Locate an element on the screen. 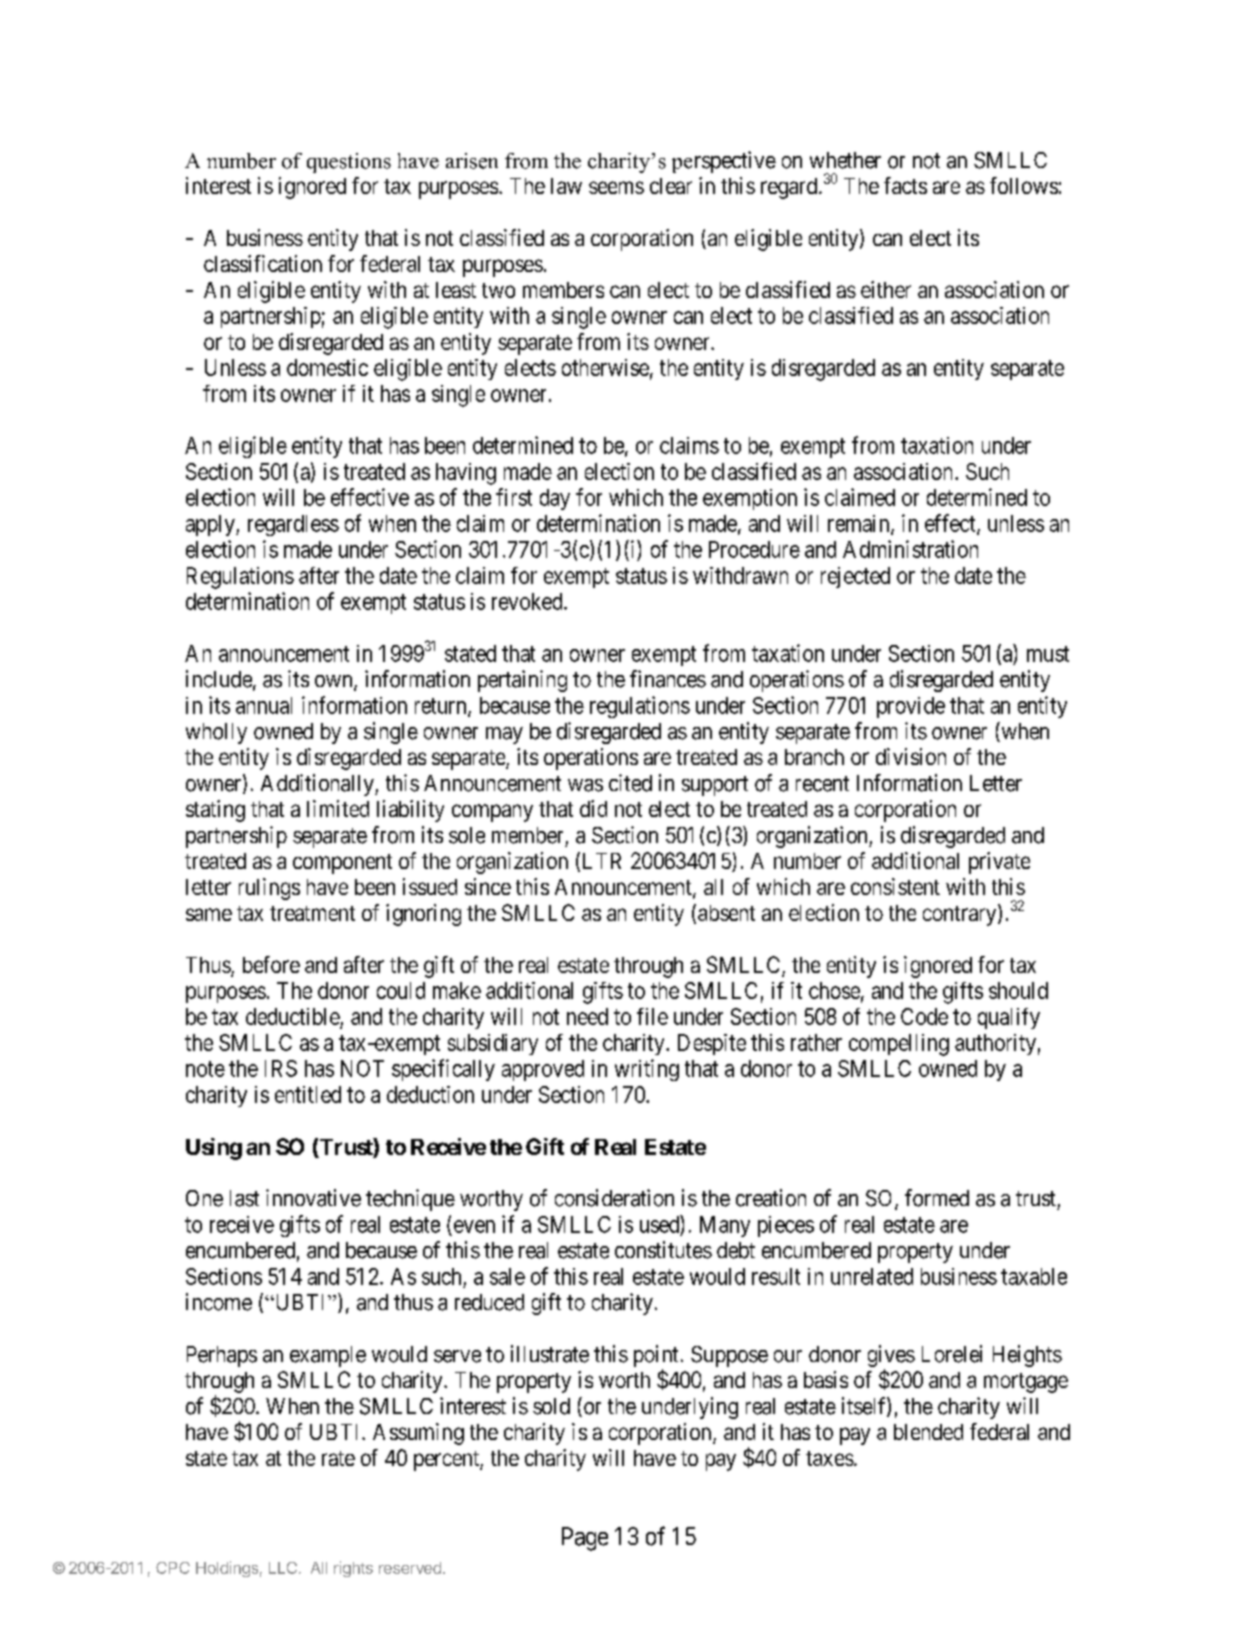  Page is located at coordinates (585, 1539).
